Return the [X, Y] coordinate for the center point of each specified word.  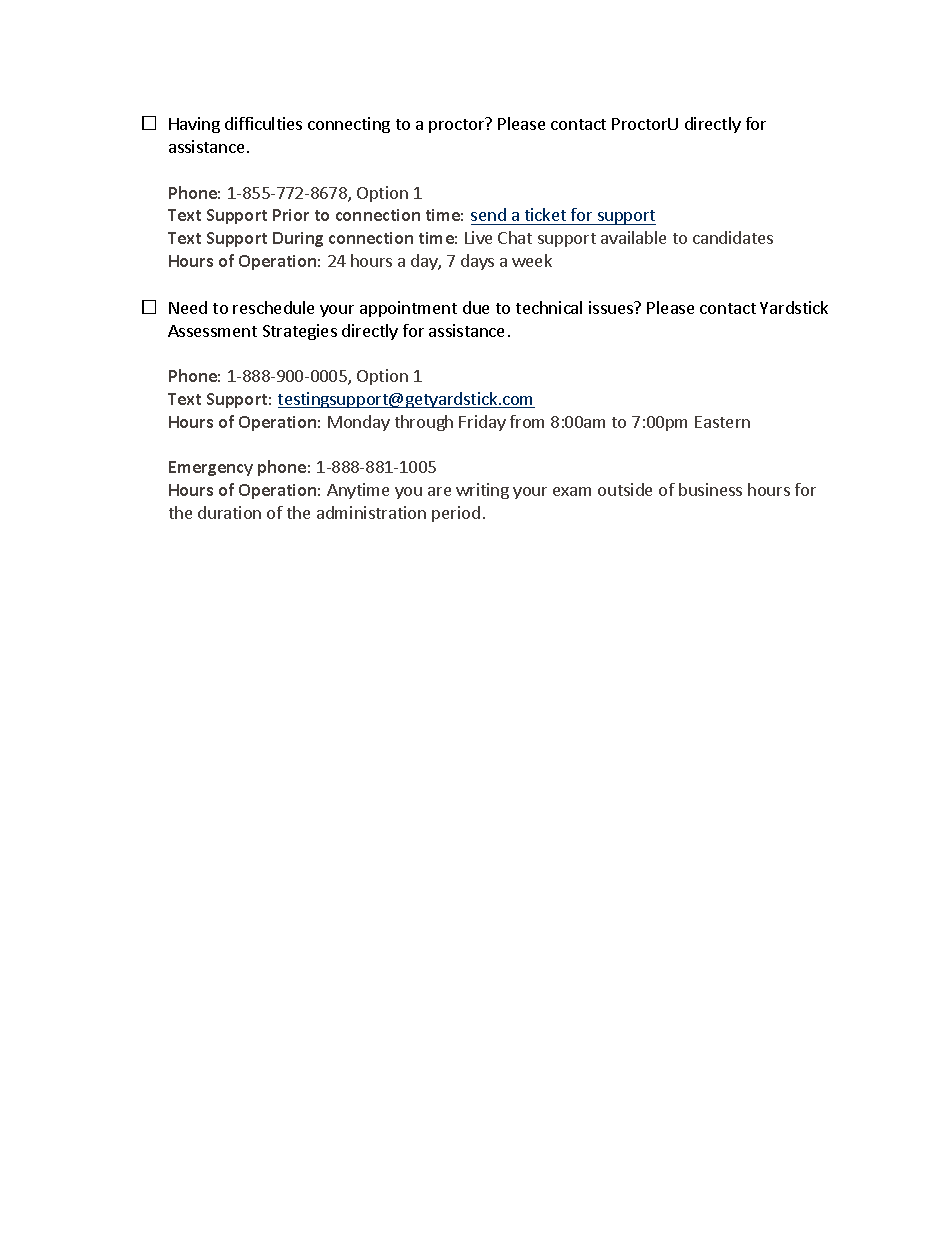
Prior [291, 215]
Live [478, 237]
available [633, 237]
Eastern [722, 422]
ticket [545, 216]
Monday [359, 423]
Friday [482, 423]
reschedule [273, 307]
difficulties [263, 123]
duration [229, 512]
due [476, 307]
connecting [349, 125]
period [456, 514]
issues [612, 307]
